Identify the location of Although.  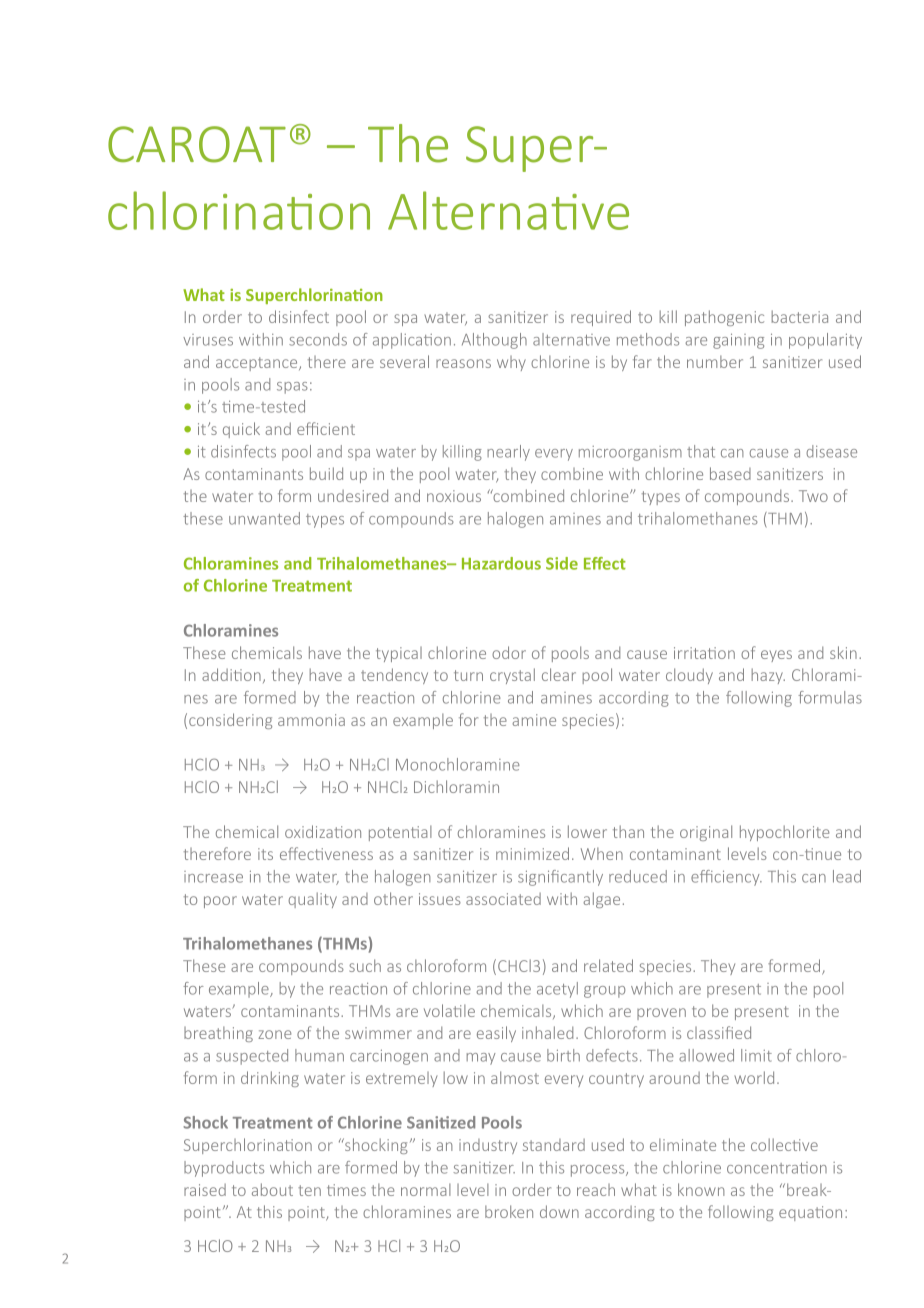
(494, 341).
